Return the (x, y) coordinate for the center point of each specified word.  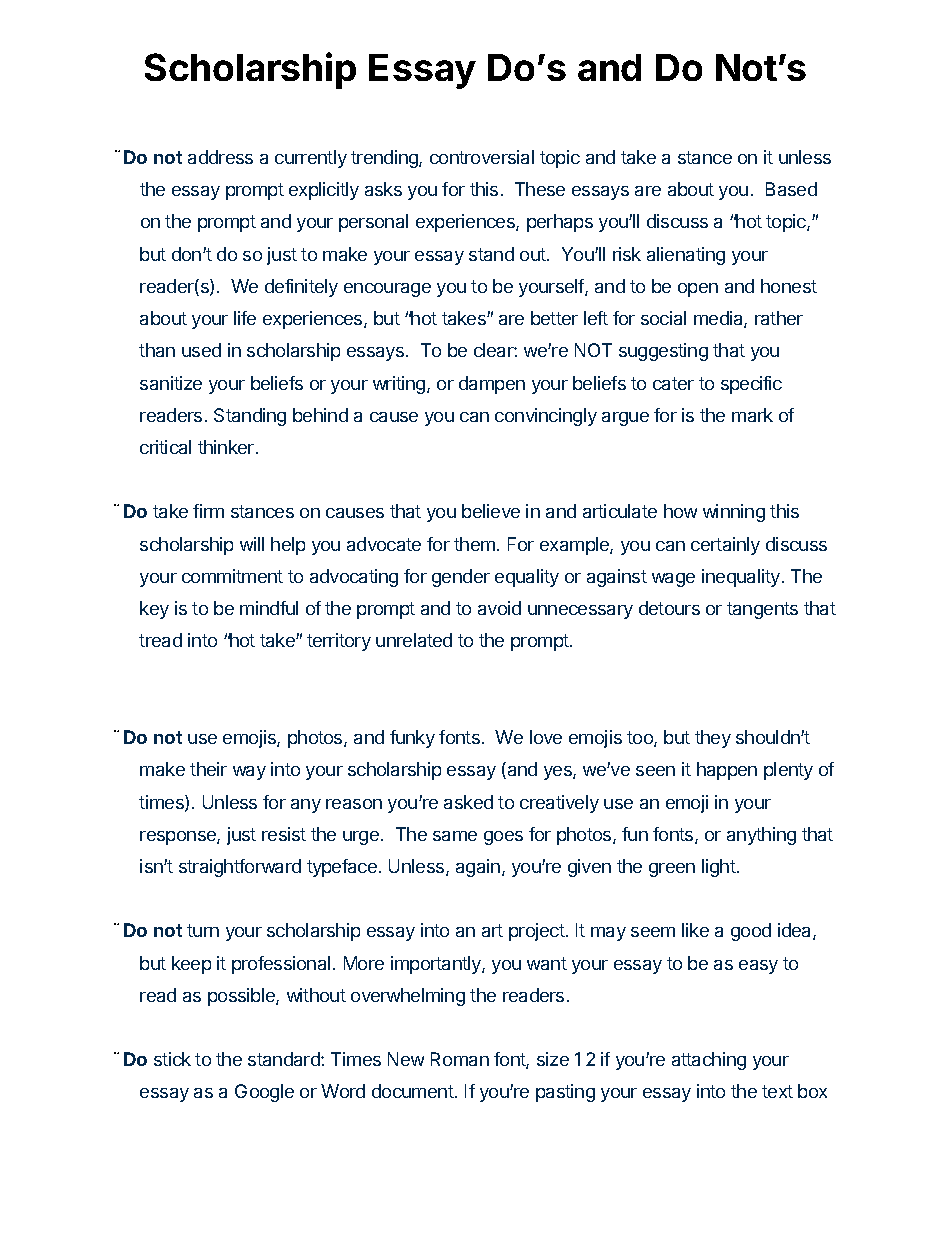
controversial (482, 157)
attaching (709, 1061)
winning (734, 513)
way (249, 773)
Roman (460, 1059)
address (220, 157)
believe (491, 511)
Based (791, 189)
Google (264, 1093)
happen (727, 771)
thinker (227, 447)
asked (468, 802)
